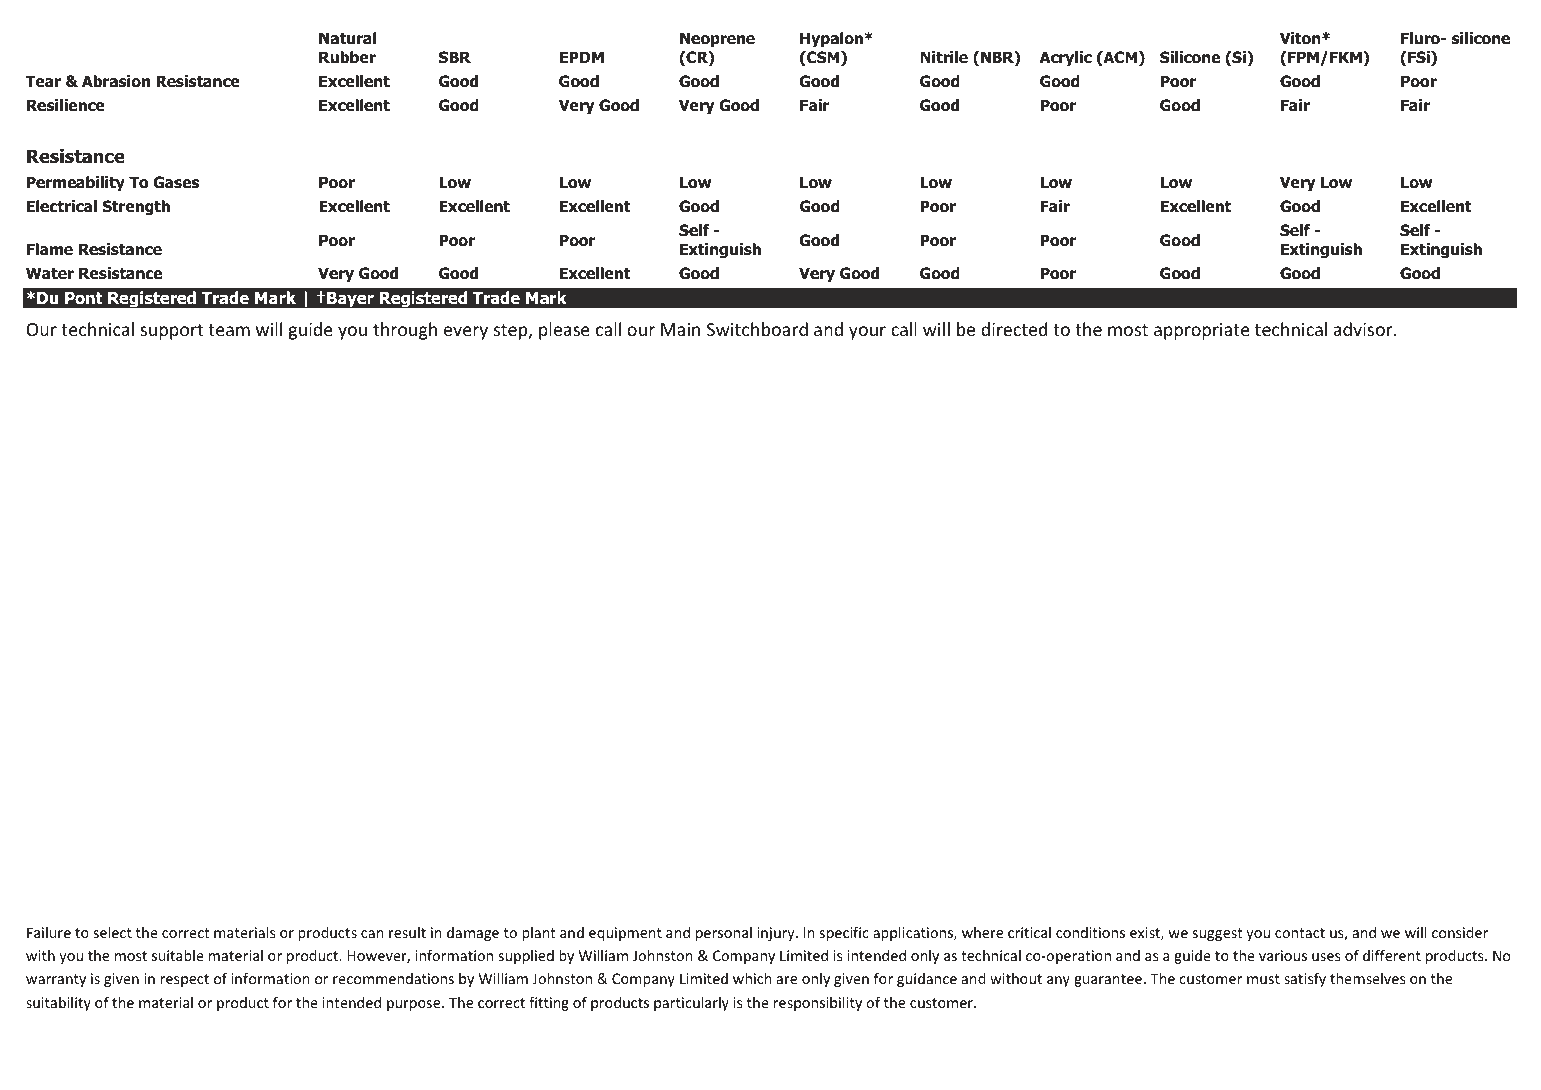 The width and height of the screenshot is (1541, 1090). Describe the element at coordinates (1066, 58) in the screenshot. I see `Acrylic` at that location.
